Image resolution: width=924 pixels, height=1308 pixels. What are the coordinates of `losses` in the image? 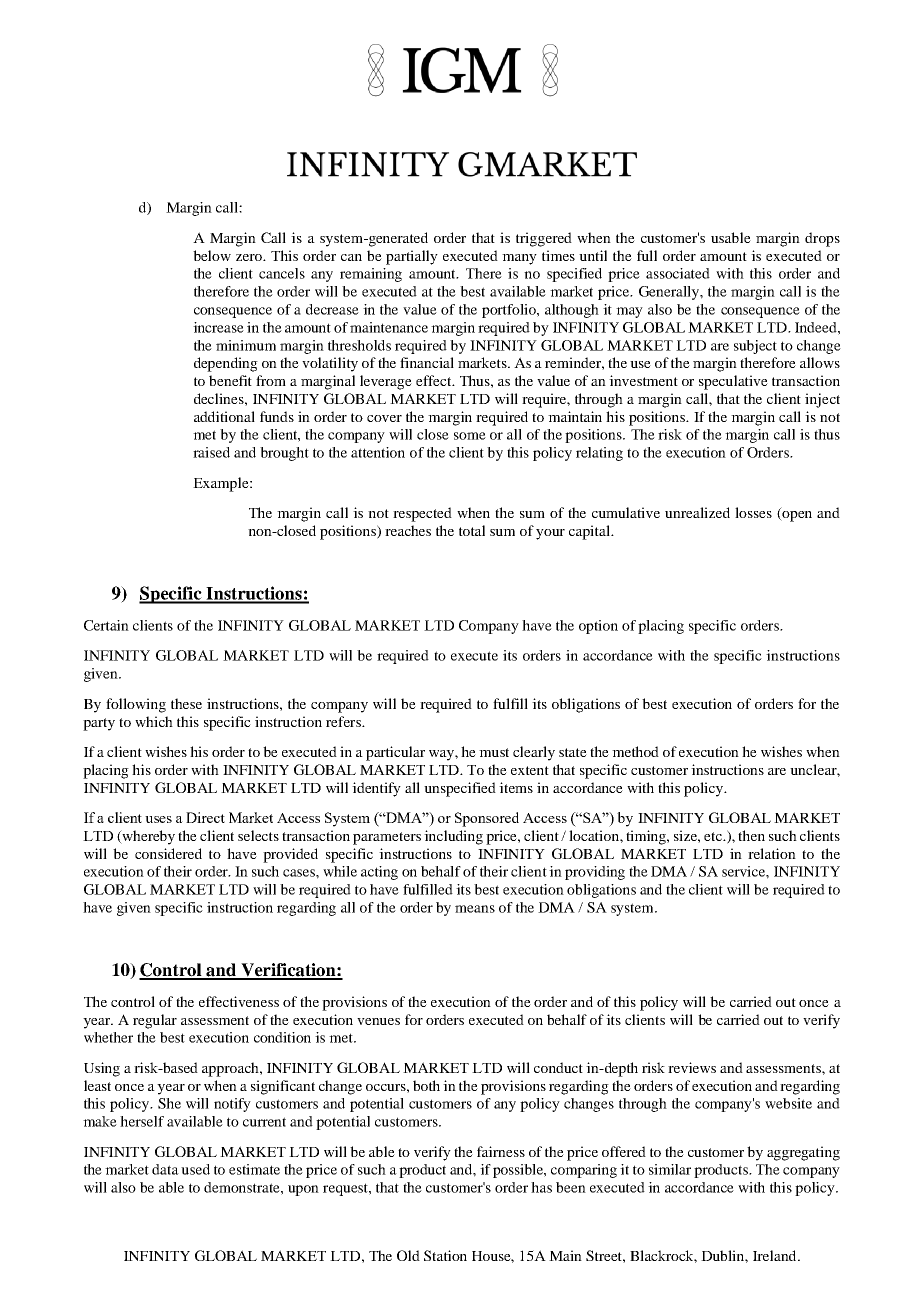 It's located at (753, 512).
